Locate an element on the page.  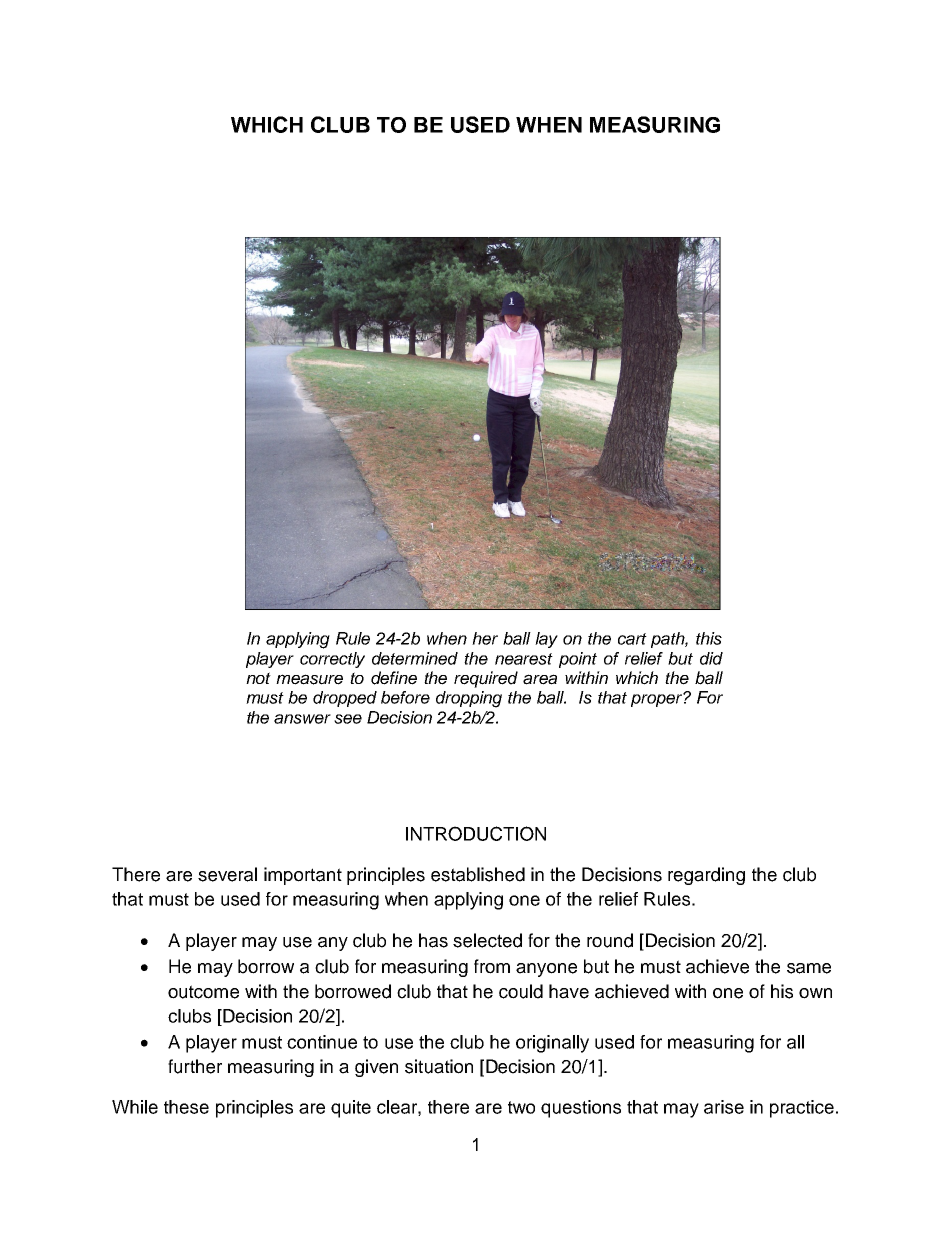
answer is located at coordinates (302, 719).
